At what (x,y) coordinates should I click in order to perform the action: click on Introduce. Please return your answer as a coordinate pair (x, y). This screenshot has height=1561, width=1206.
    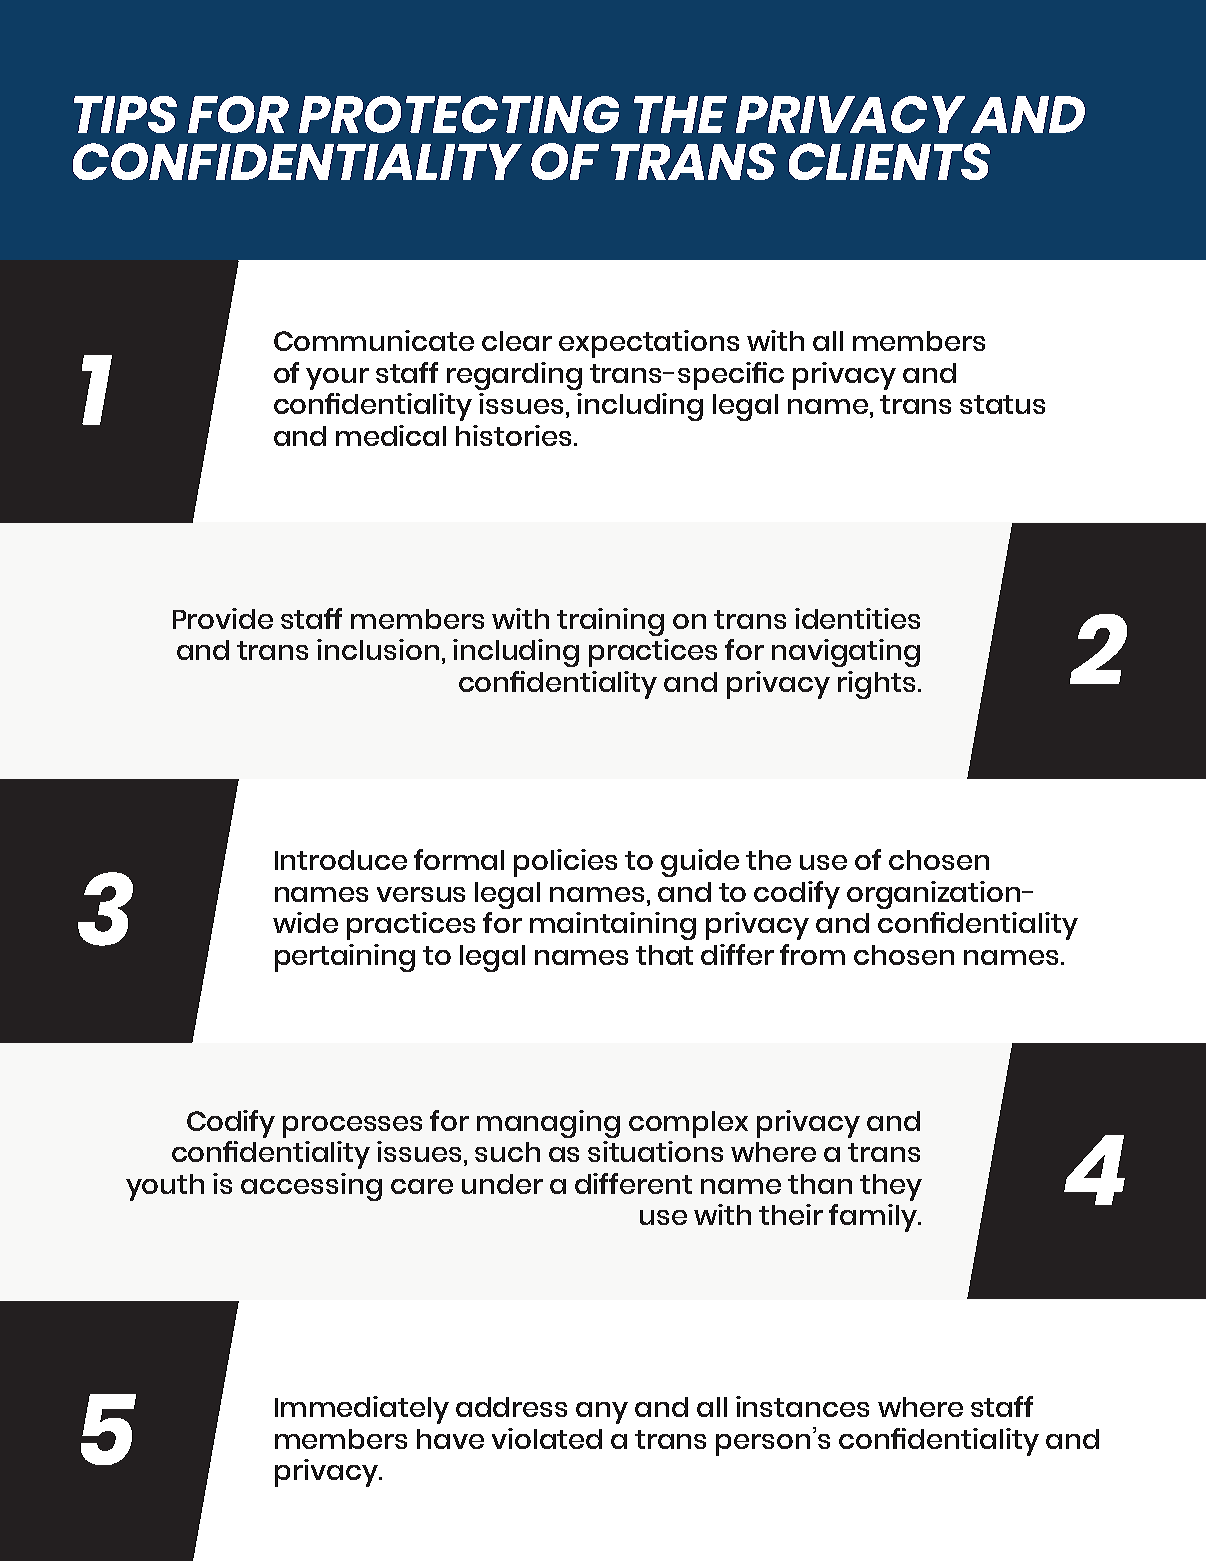
    Looking at the image, I should click on (341, 860).
